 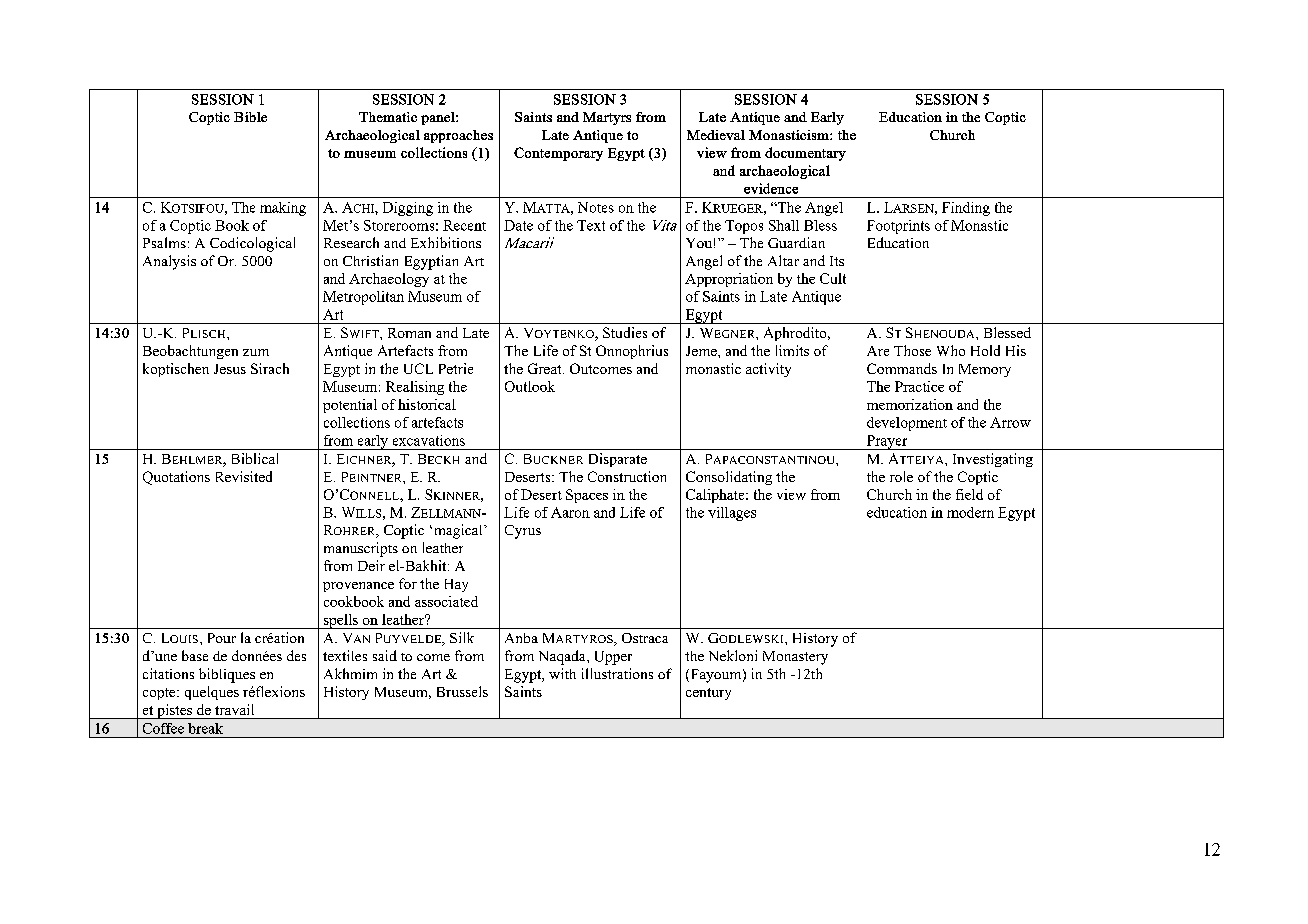 What do you see at coordinates (250, 117) in the screenshot?
I see `Bible` at bounding box center [250, 117].
